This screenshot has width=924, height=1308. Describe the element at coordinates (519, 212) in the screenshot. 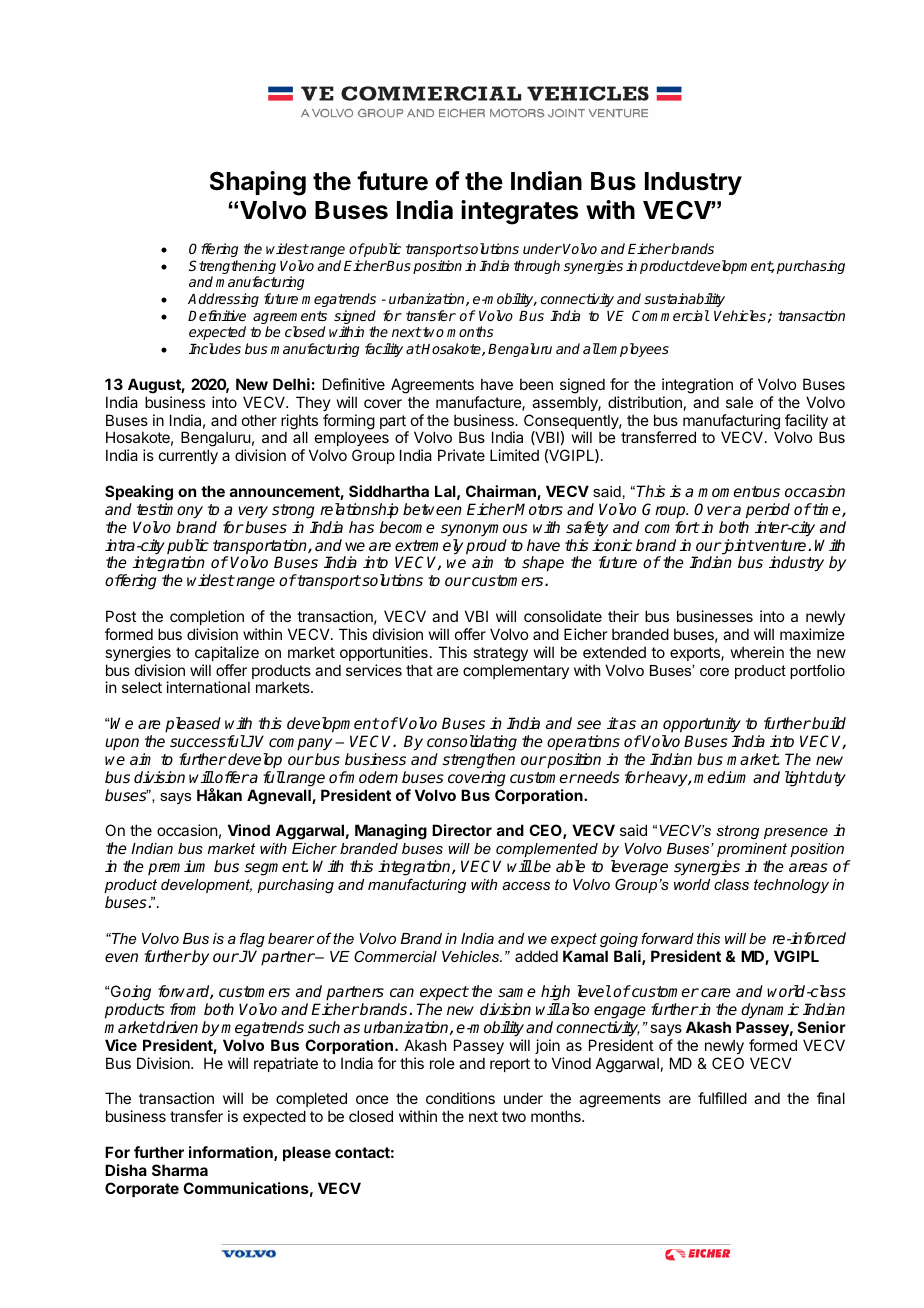

I see `integrates` at that location.
